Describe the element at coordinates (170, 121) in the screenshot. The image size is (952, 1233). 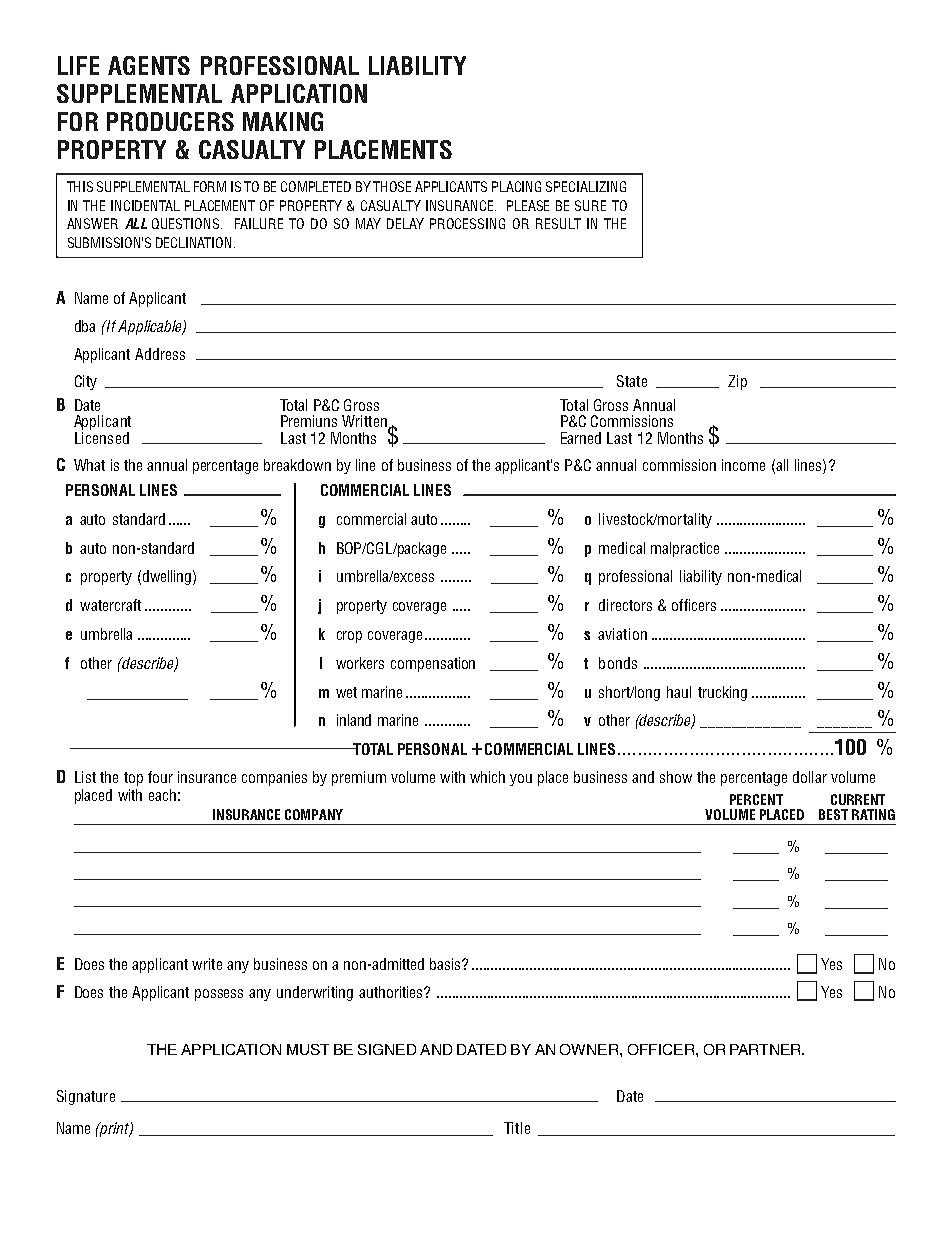
I see `PRODUCERS` at that location.
